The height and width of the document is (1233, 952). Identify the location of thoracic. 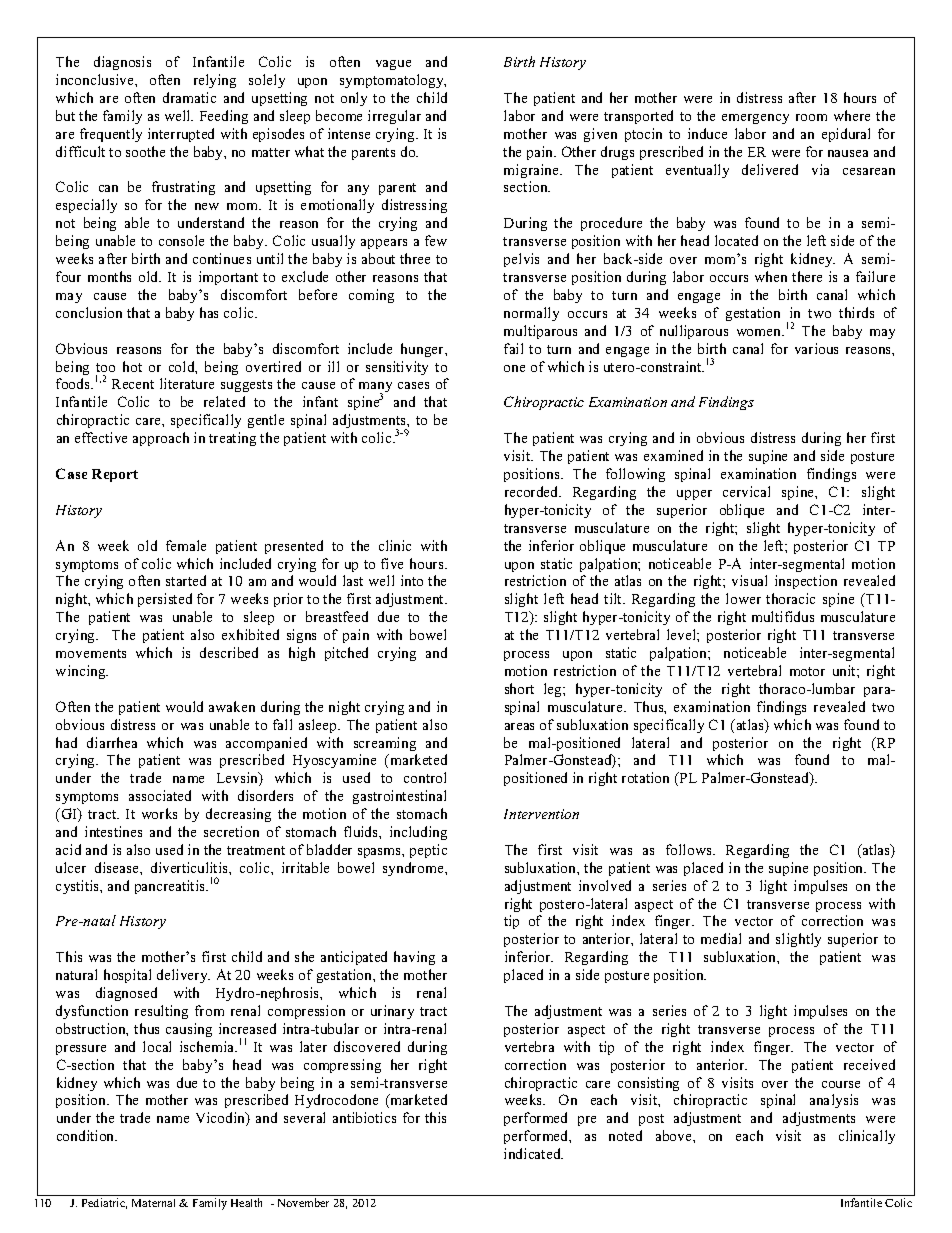
(790, 598).
